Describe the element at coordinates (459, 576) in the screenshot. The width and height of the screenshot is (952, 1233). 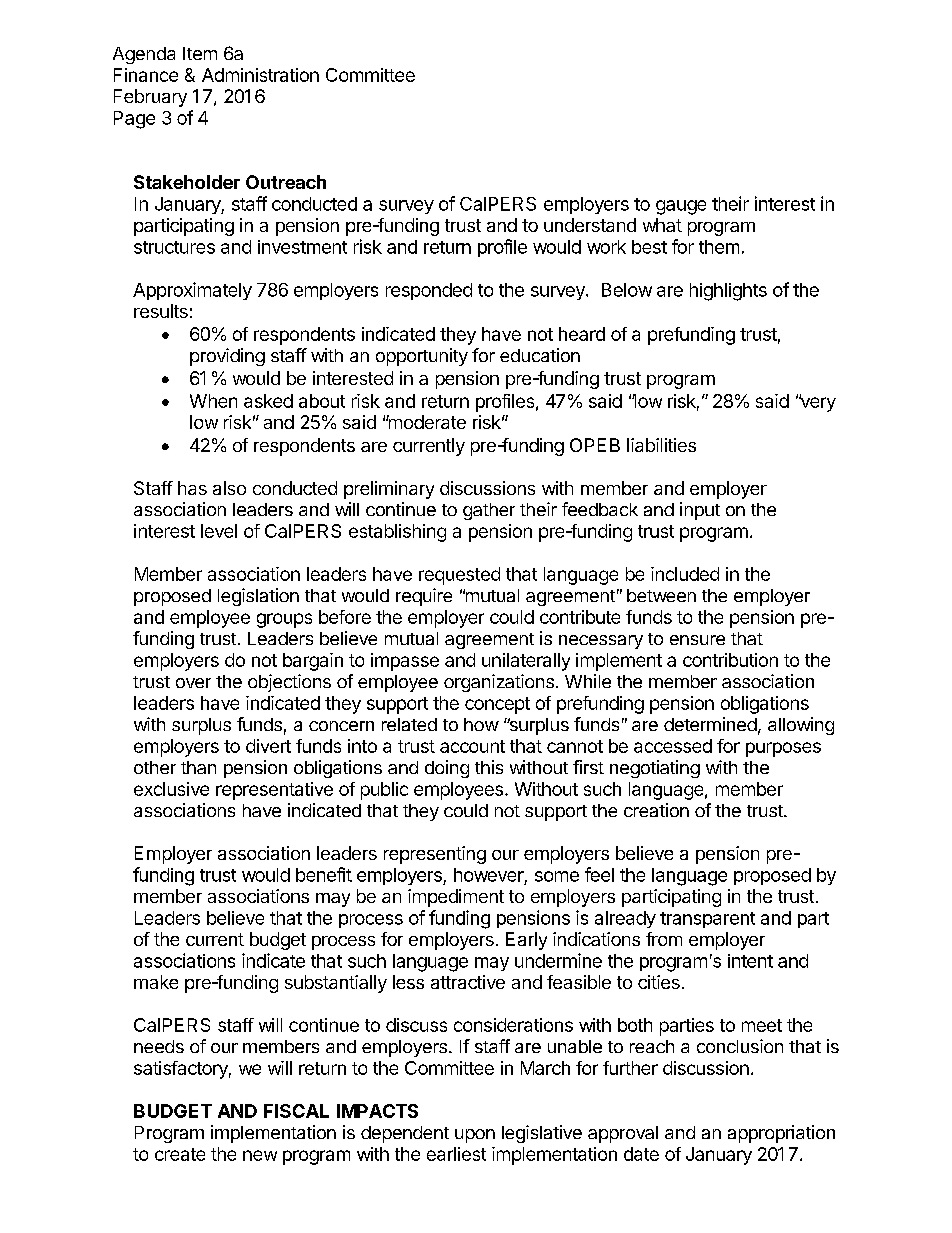
I see `requested` at that location.
